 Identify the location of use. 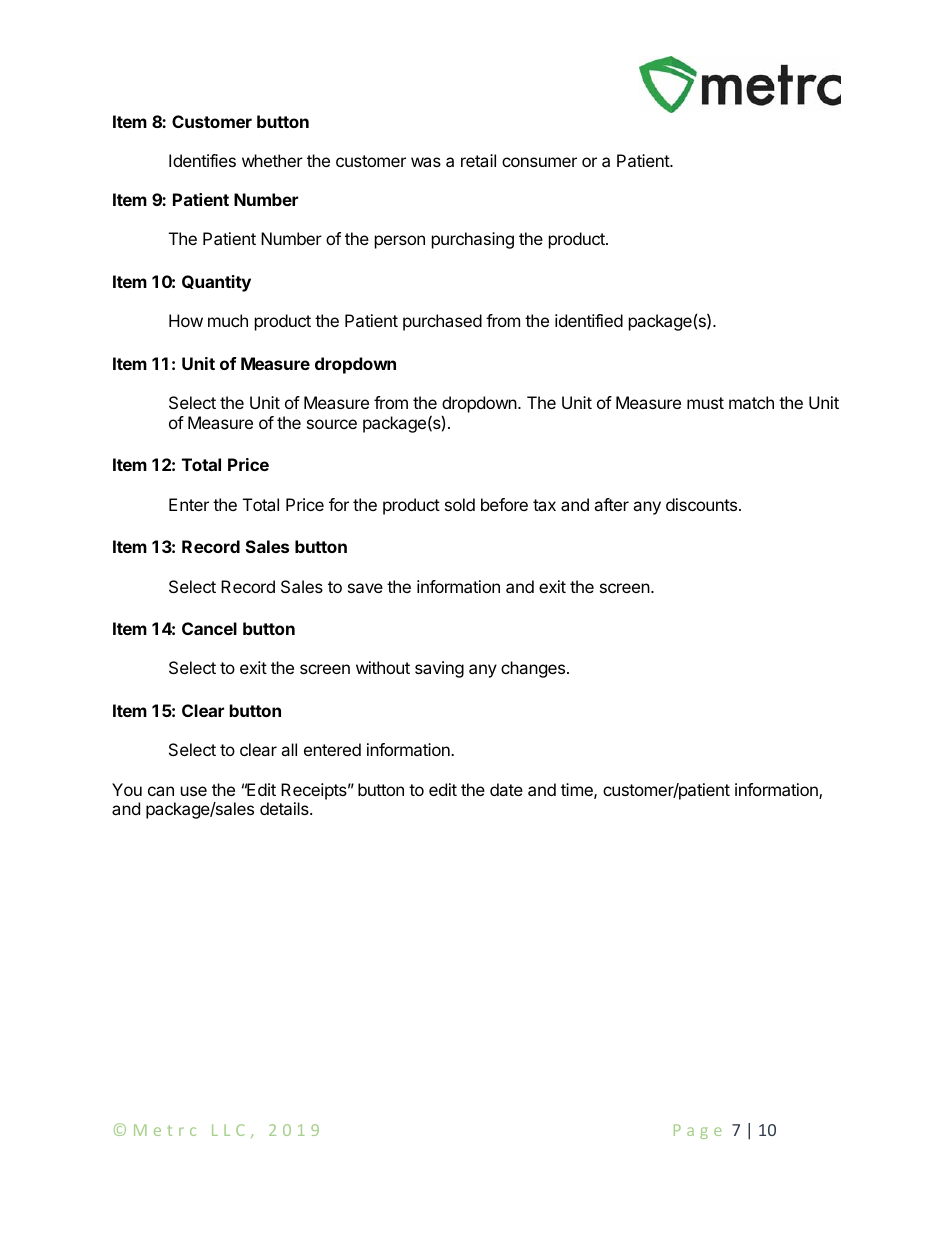
(194, 791).
